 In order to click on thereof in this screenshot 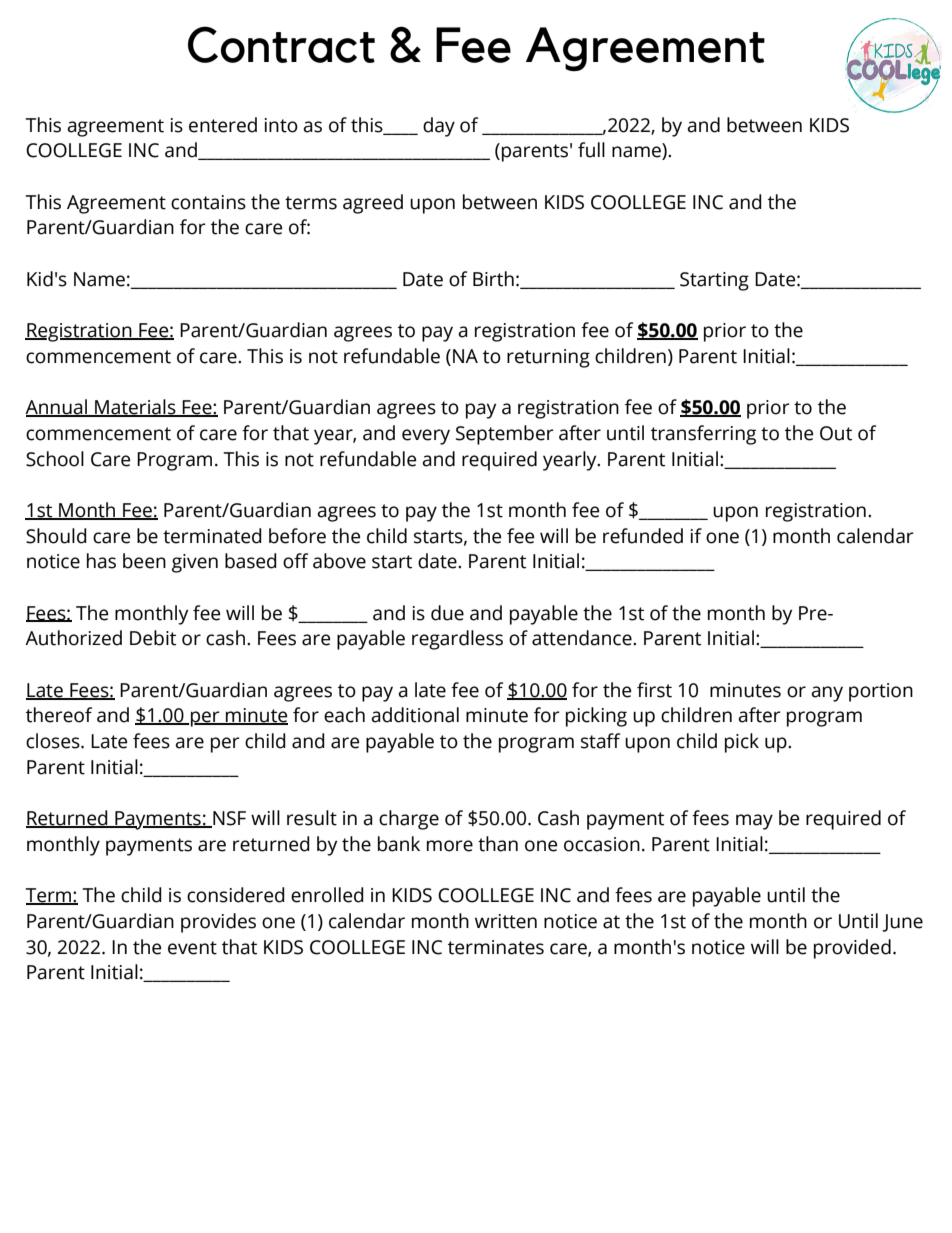, I will do `click(59, 715)`.
